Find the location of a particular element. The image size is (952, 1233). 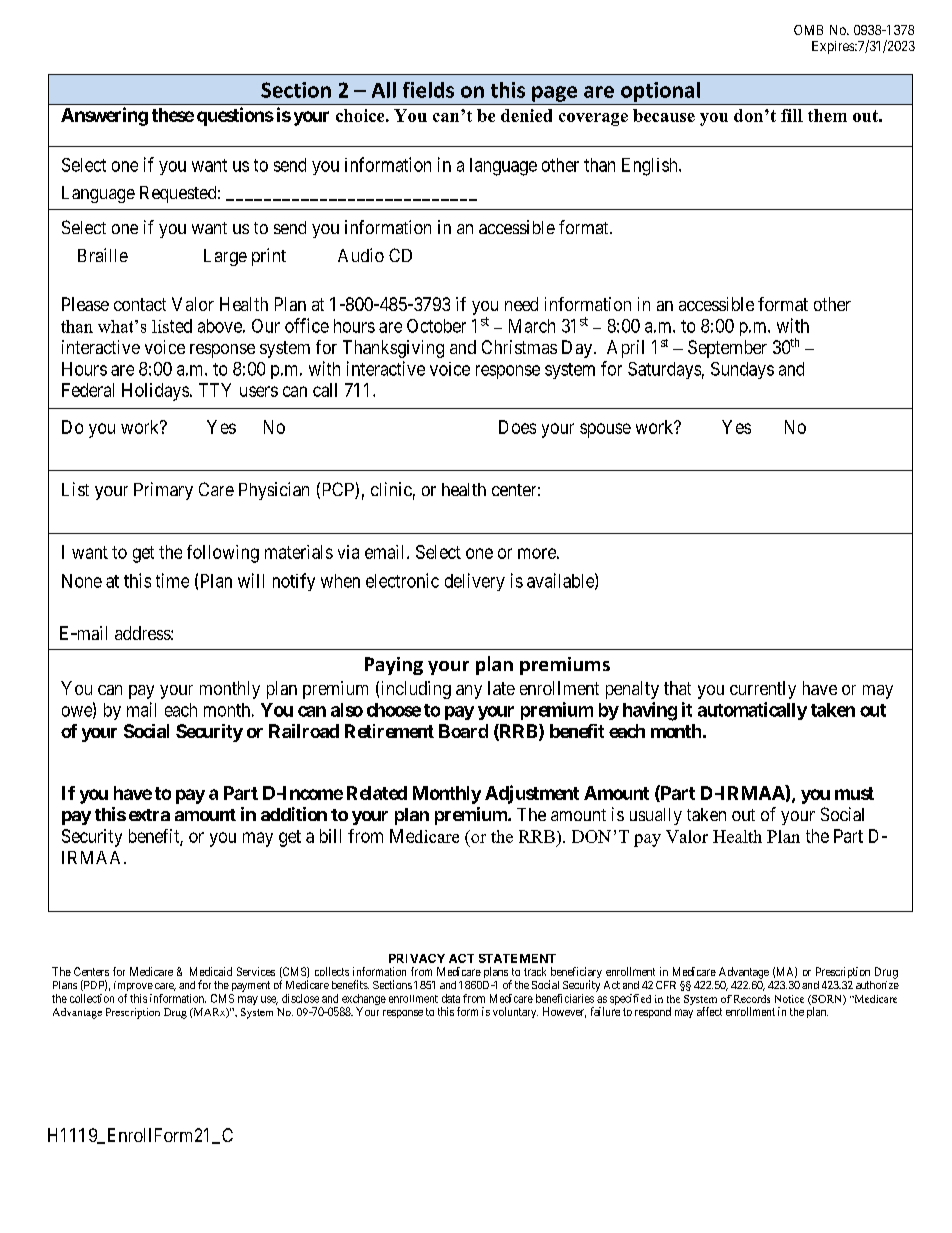

delivery is located at coordinates (475, 582).
